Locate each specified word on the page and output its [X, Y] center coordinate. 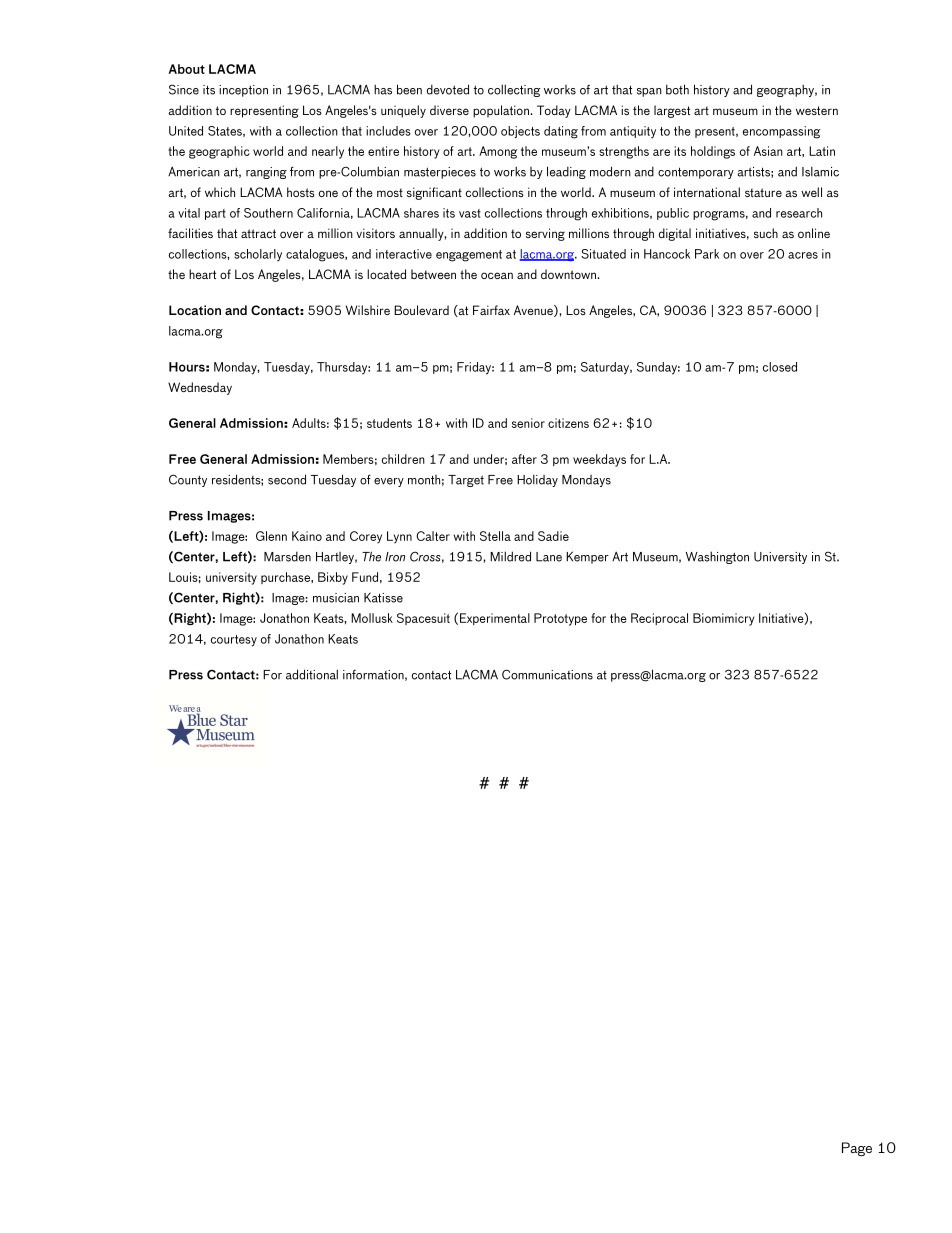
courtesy [234, 641]
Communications [547, 674]
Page [857, 1149]
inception [243, 91]
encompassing [781, 132]
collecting [514, 90]
